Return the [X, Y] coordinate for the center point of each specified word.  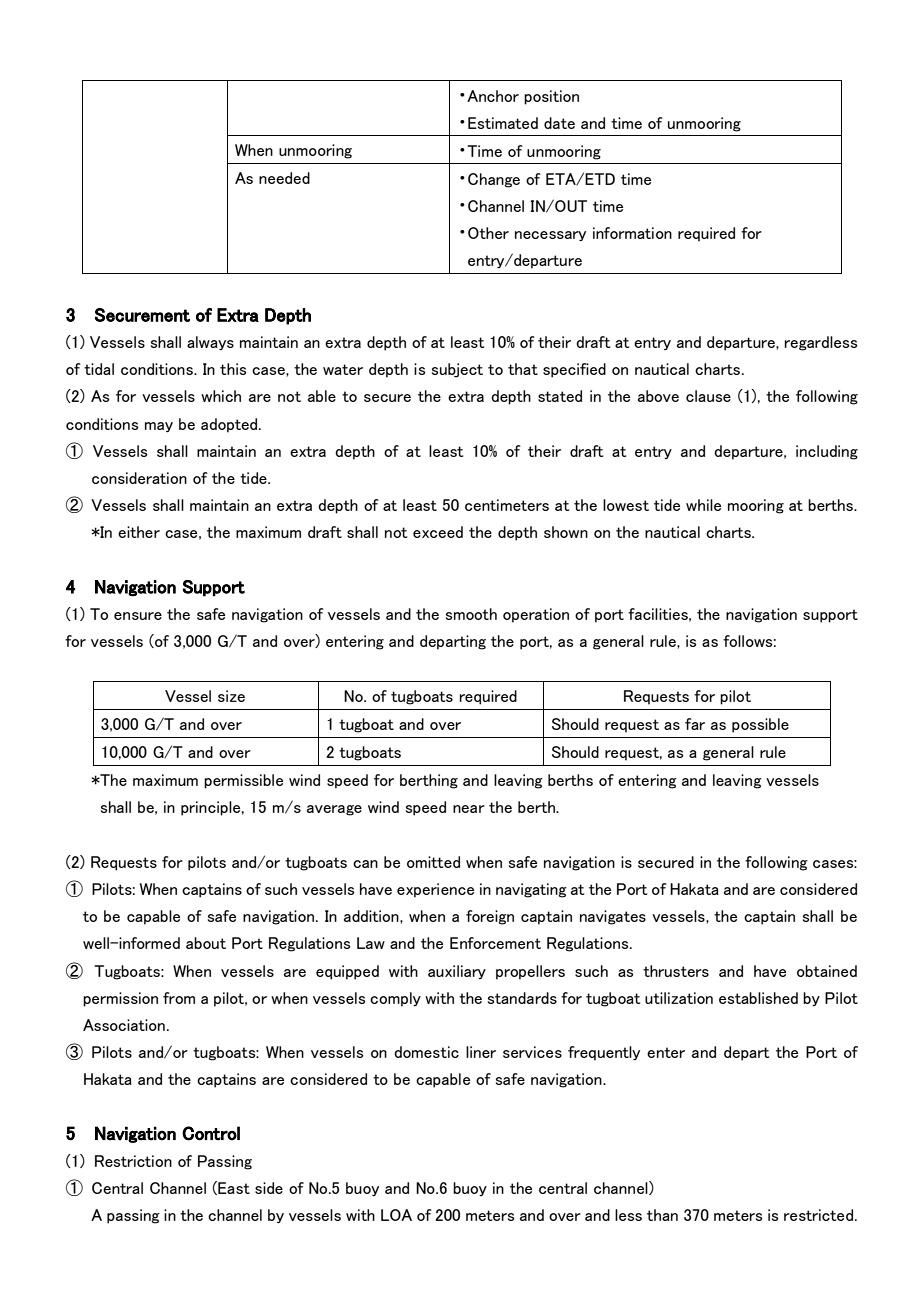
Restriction [133, 1161]
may [159, 427]
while [703, 505]
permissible [243, 781]
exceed [438, 532]
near [469, 809]
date [559, 123]
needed [284, 178]
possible [760, 725]
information [632, 233]
